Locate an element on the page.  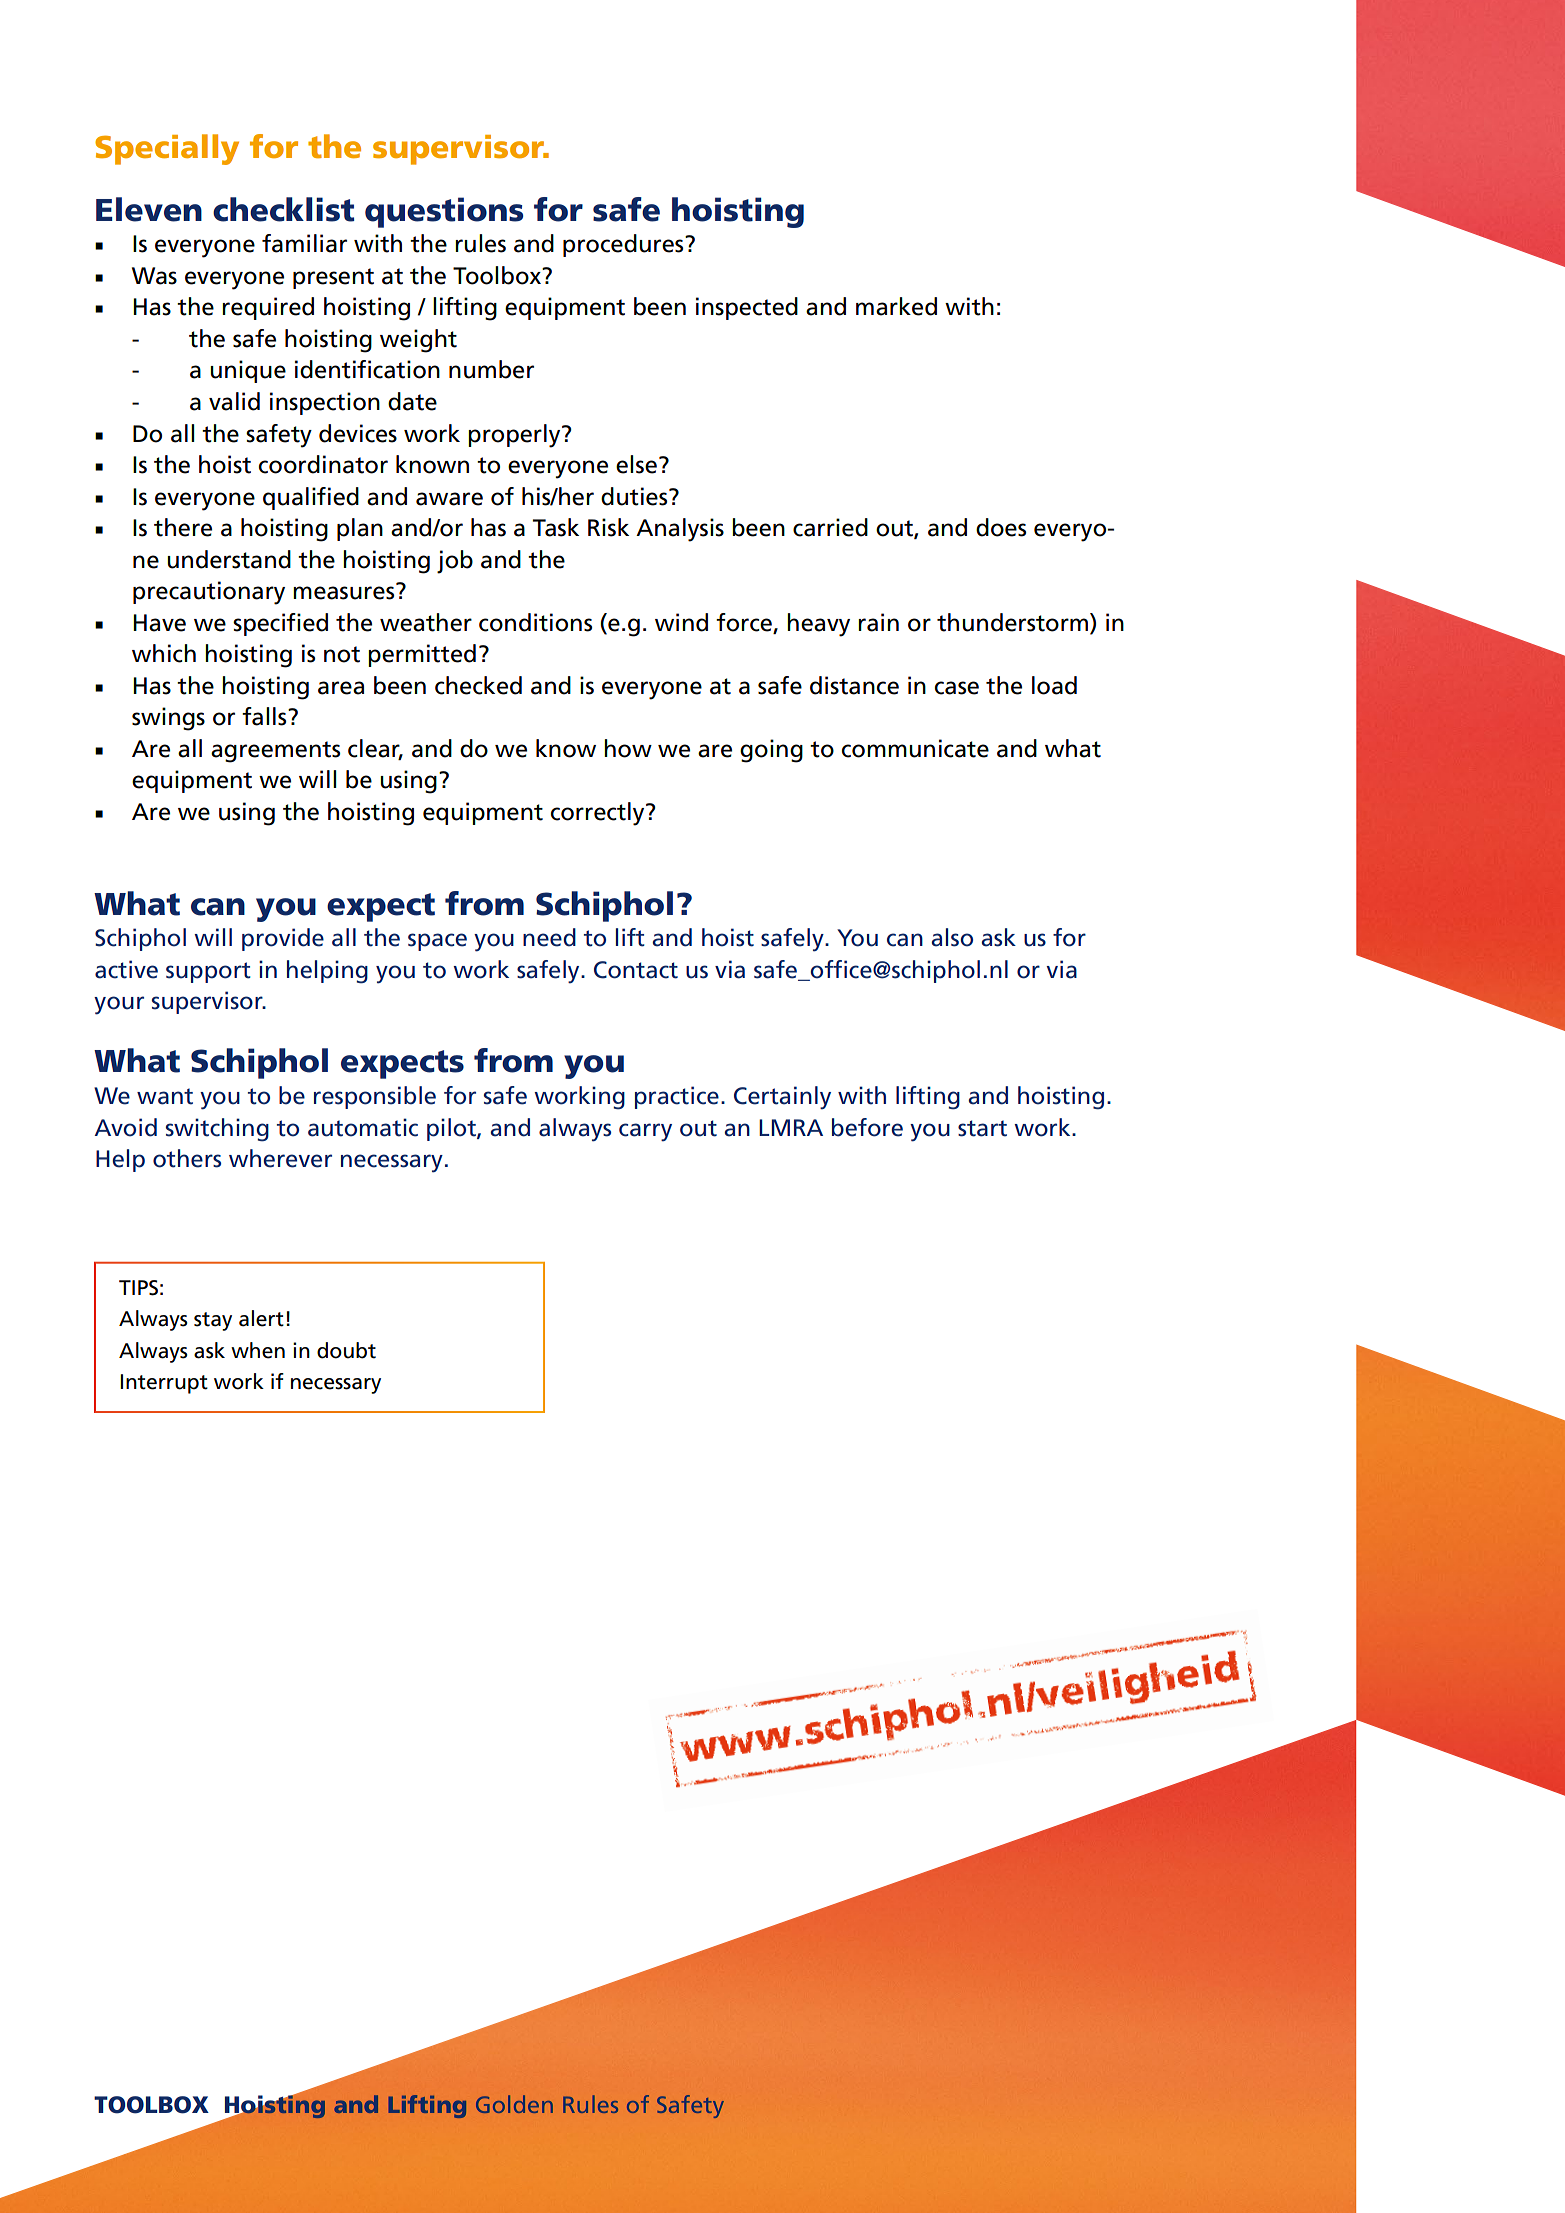
doubt is located at coordinates (346, 1350).
